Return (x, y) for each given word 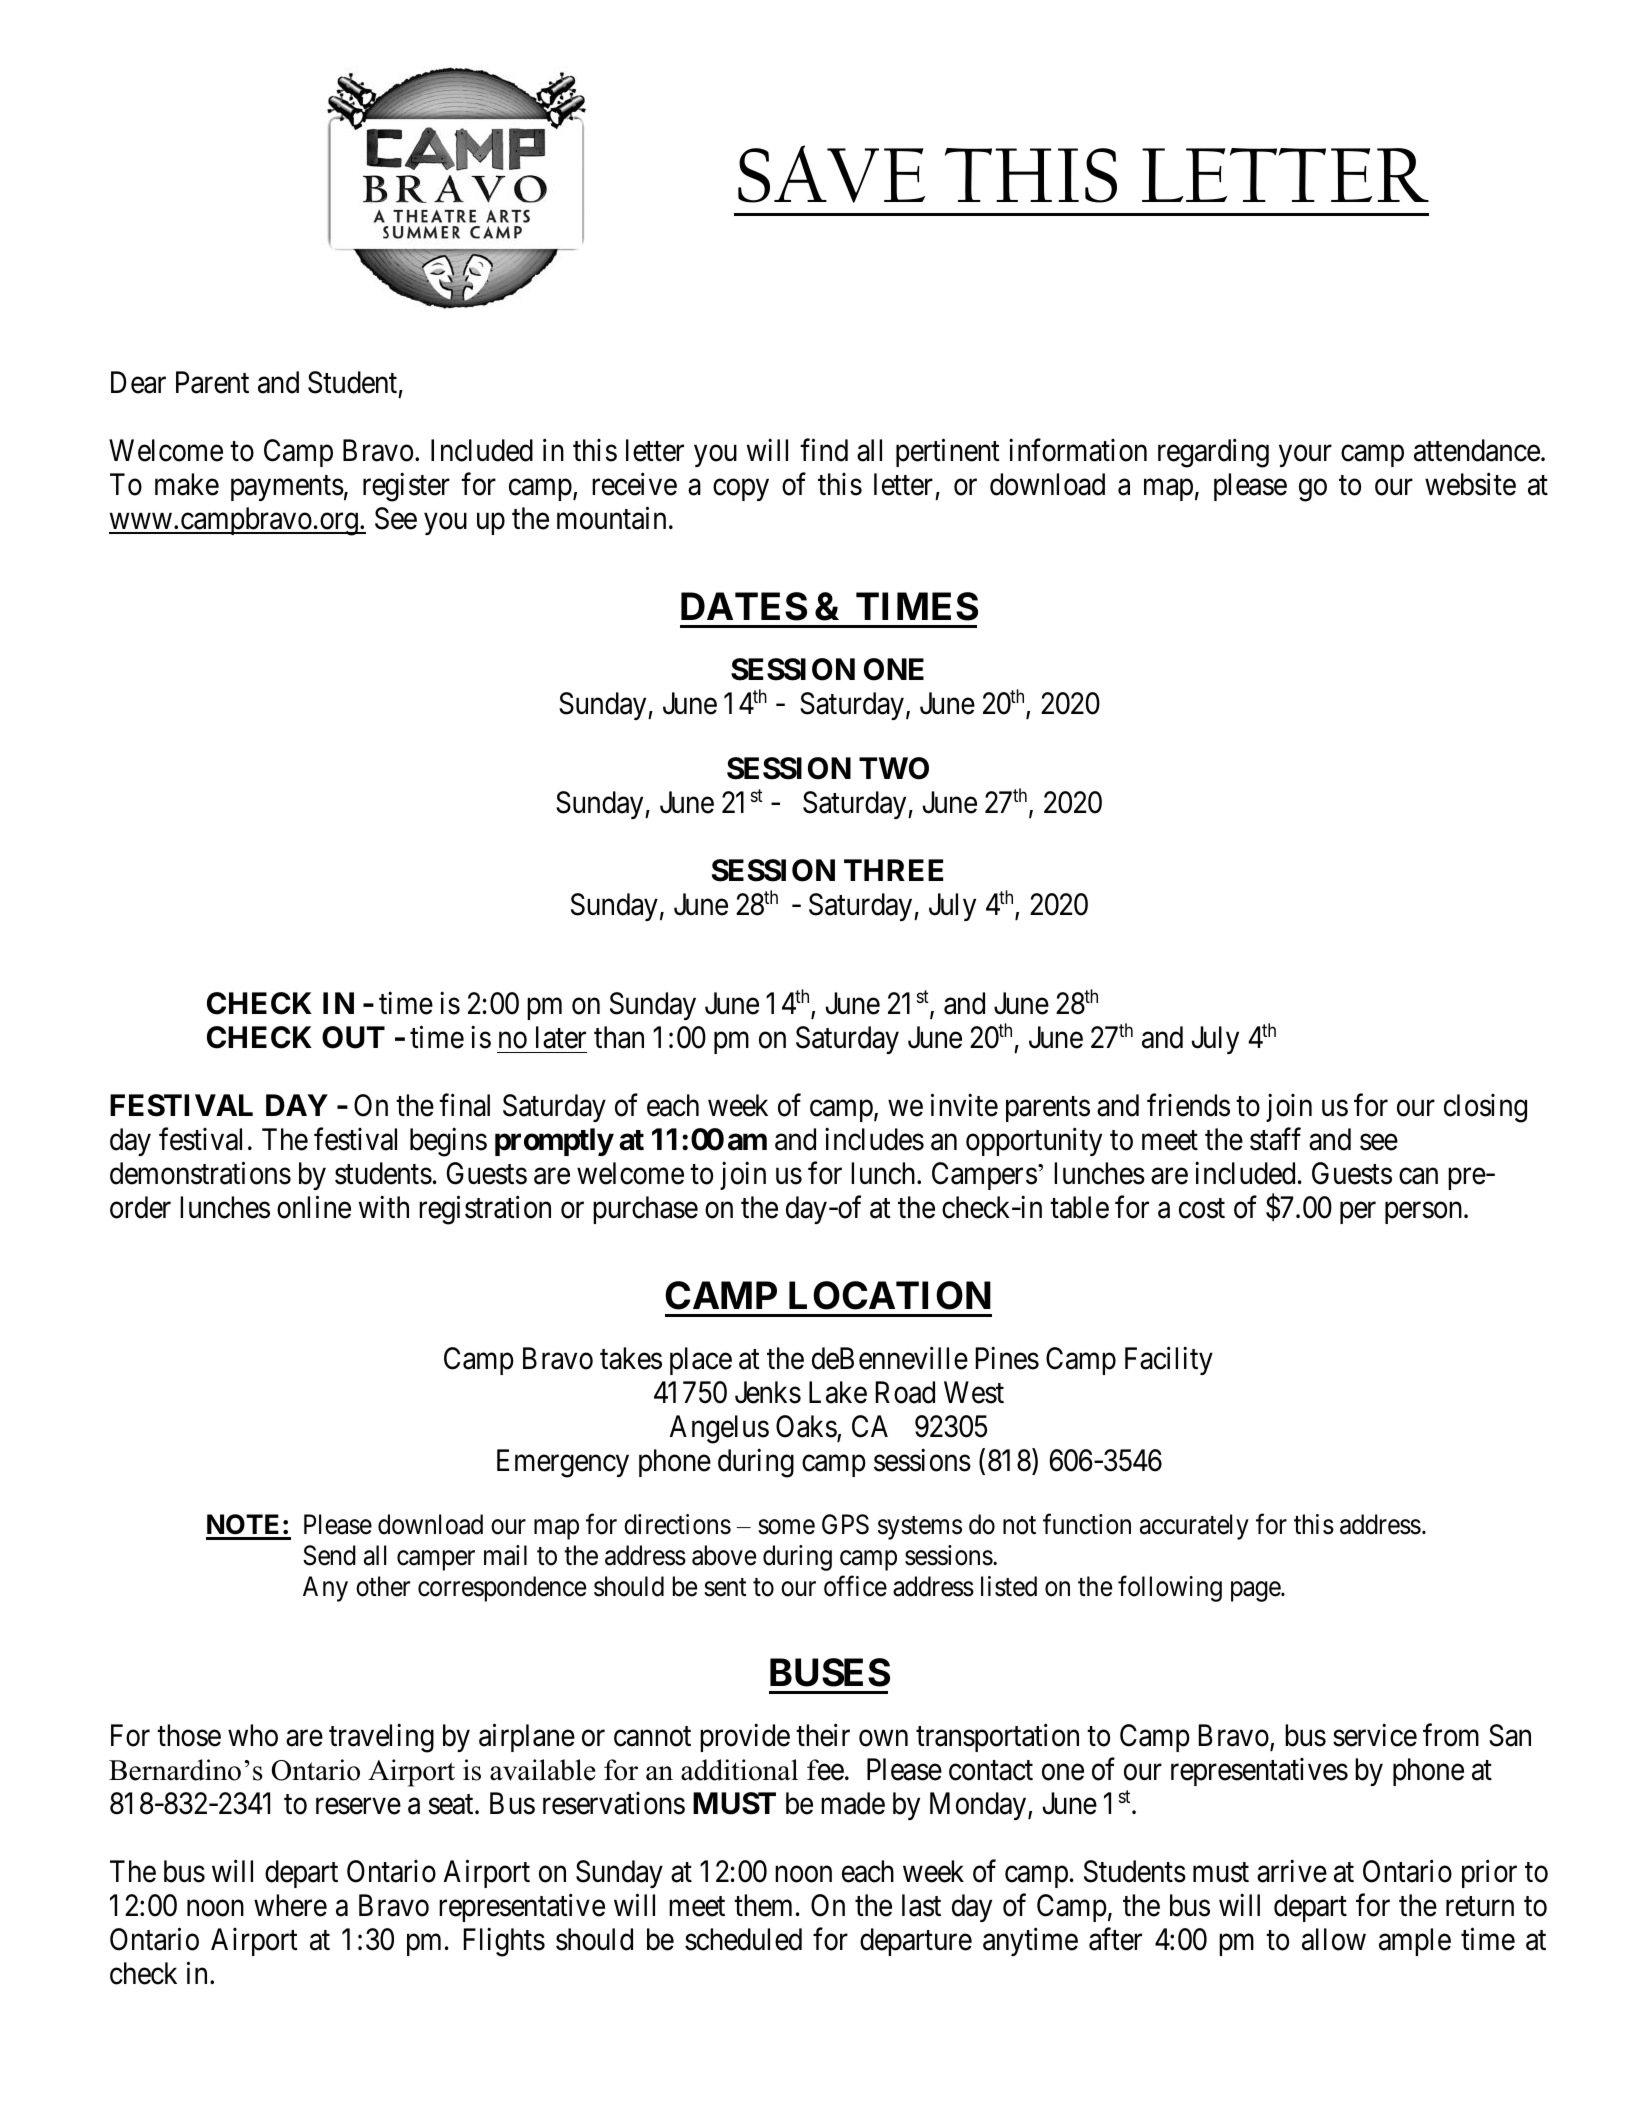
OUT (353, 1037)
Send (329, 1555)
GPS (845, 1524)
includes (874, 1139)
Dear (138, 382)
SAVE (831, 174)
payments (287, 488)
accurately (1194, 1527)
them (763, 1905)
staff (1275, 1139)
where (290, 1905)
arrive (1292, 1871)
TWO (894, 768)
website (1470, 484)
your (1305, 456)
